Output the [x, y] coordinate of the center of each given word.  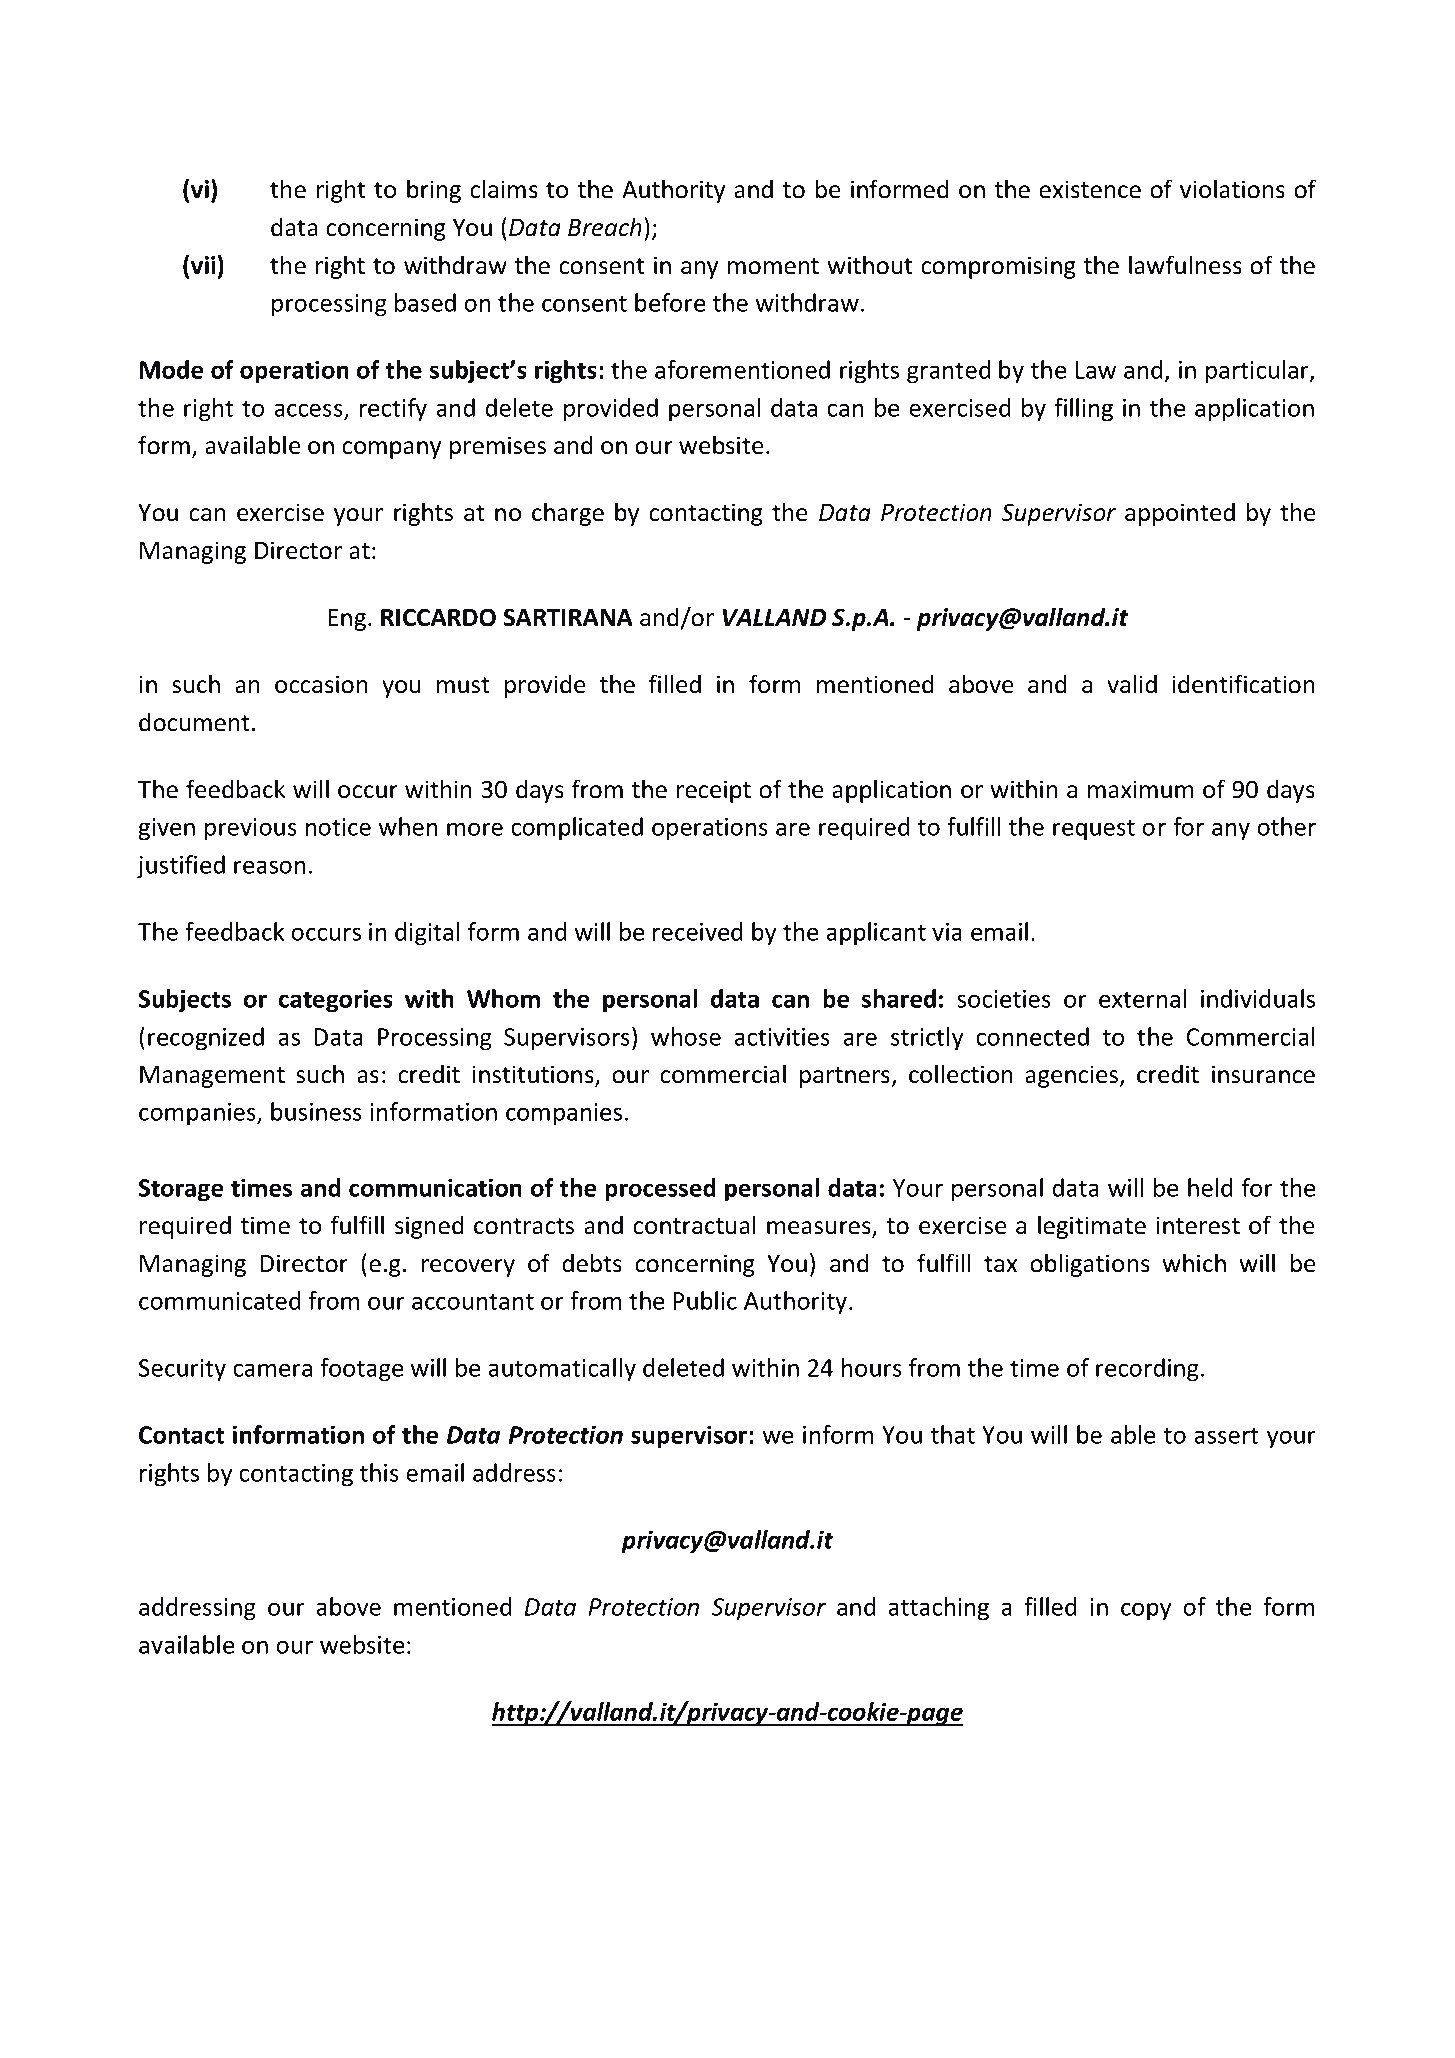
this [379, 1472]
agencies [1073, 1076]
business [316, 1111]
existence [1090, 189]
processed [660, 1190]
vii [203, 265]
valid [1132, 684]
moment [773, 266]
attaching [938, 1609]
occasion [321, 684]
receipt [714, 791]
